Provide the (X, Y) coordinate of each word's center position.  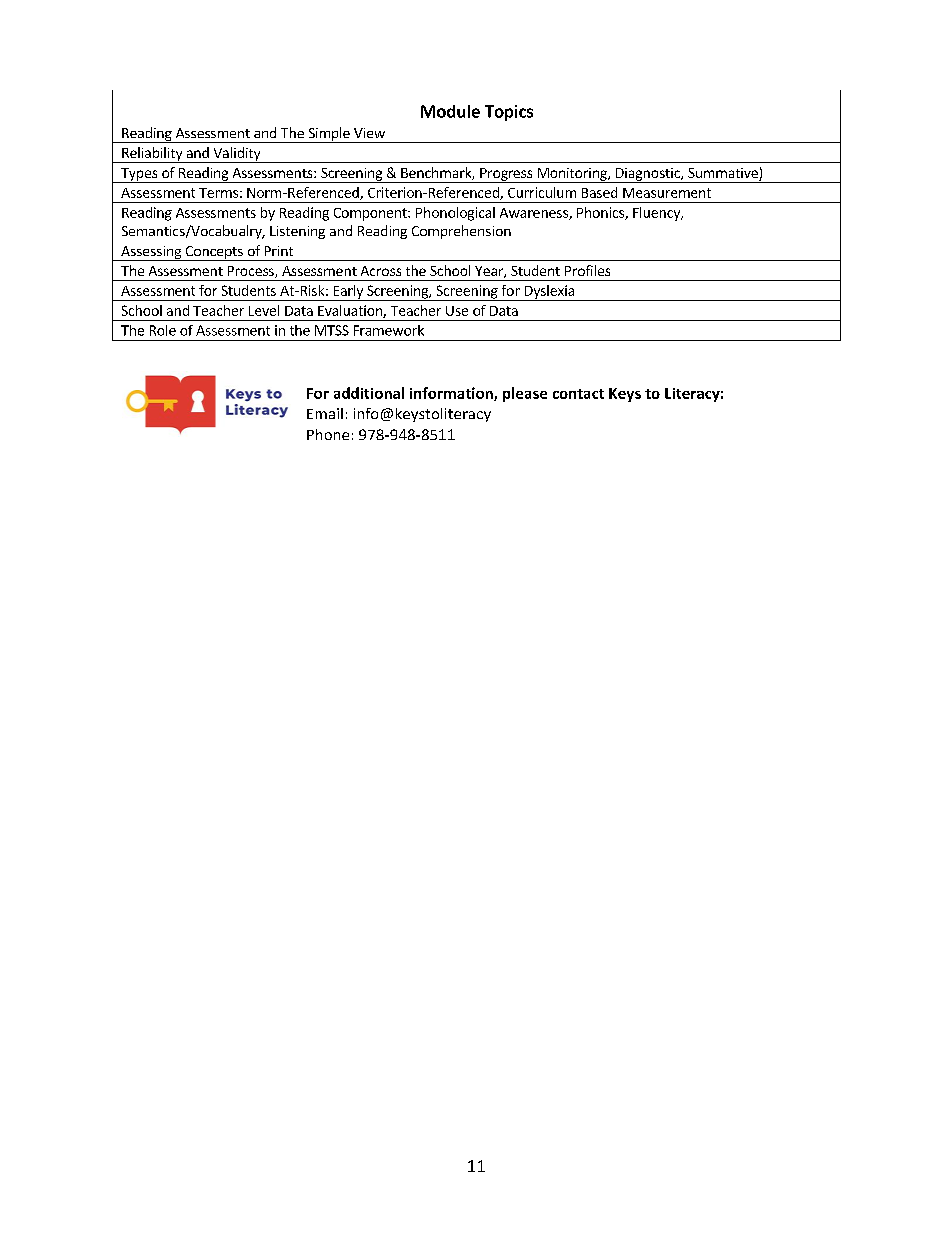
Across (381, 271)
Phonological (455, 214)
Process (252, 272)
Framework (389, 330)
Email (325, 413)
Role (163, 330)
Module (450, 111)
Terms (218, 193)
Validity (237, 155)
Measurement (667, 193)
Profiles (587, 270)
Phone (328, 434)
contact (578, 394)
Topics (509, 113)
